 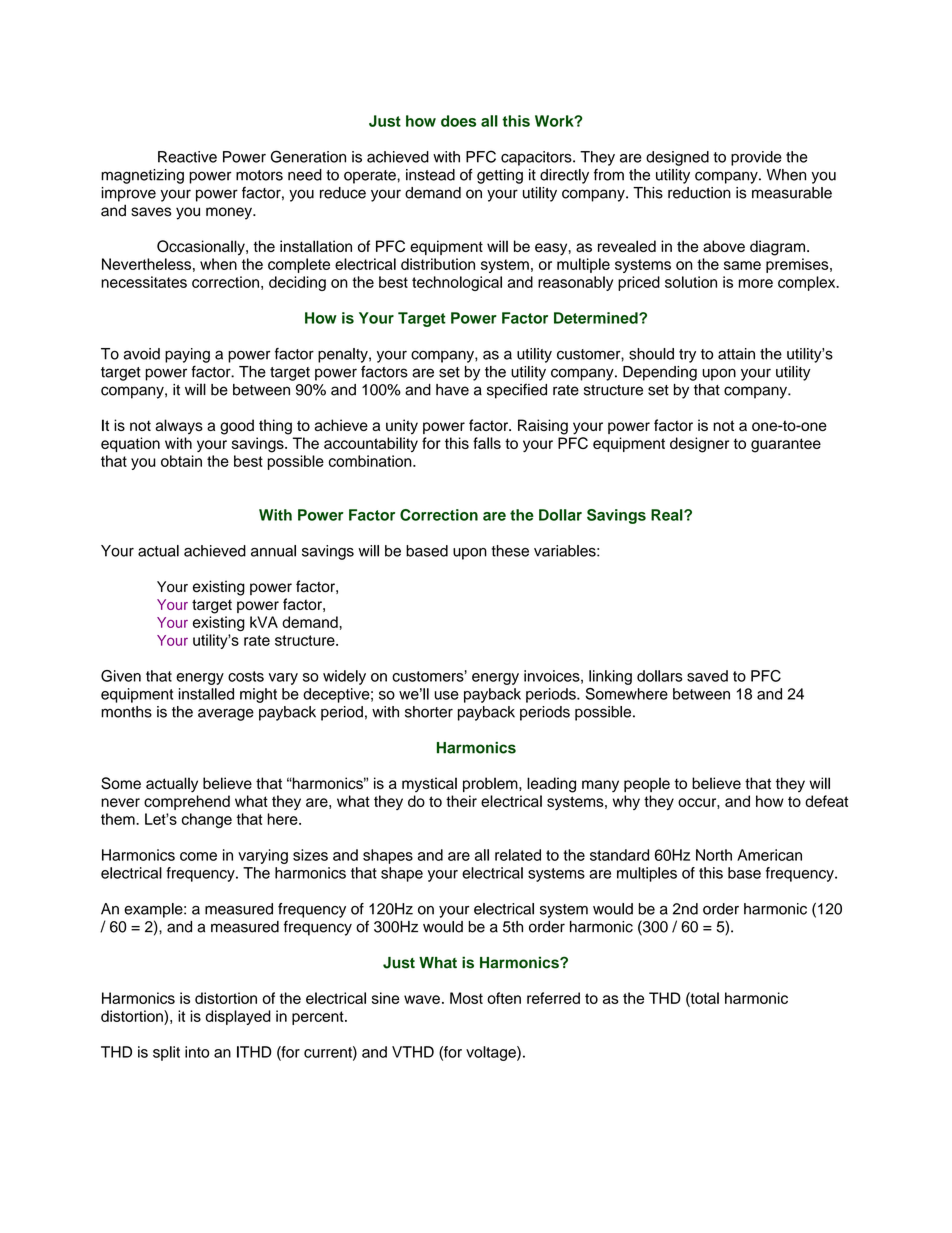 I want to click on annual, so click(x=273, y=551).
